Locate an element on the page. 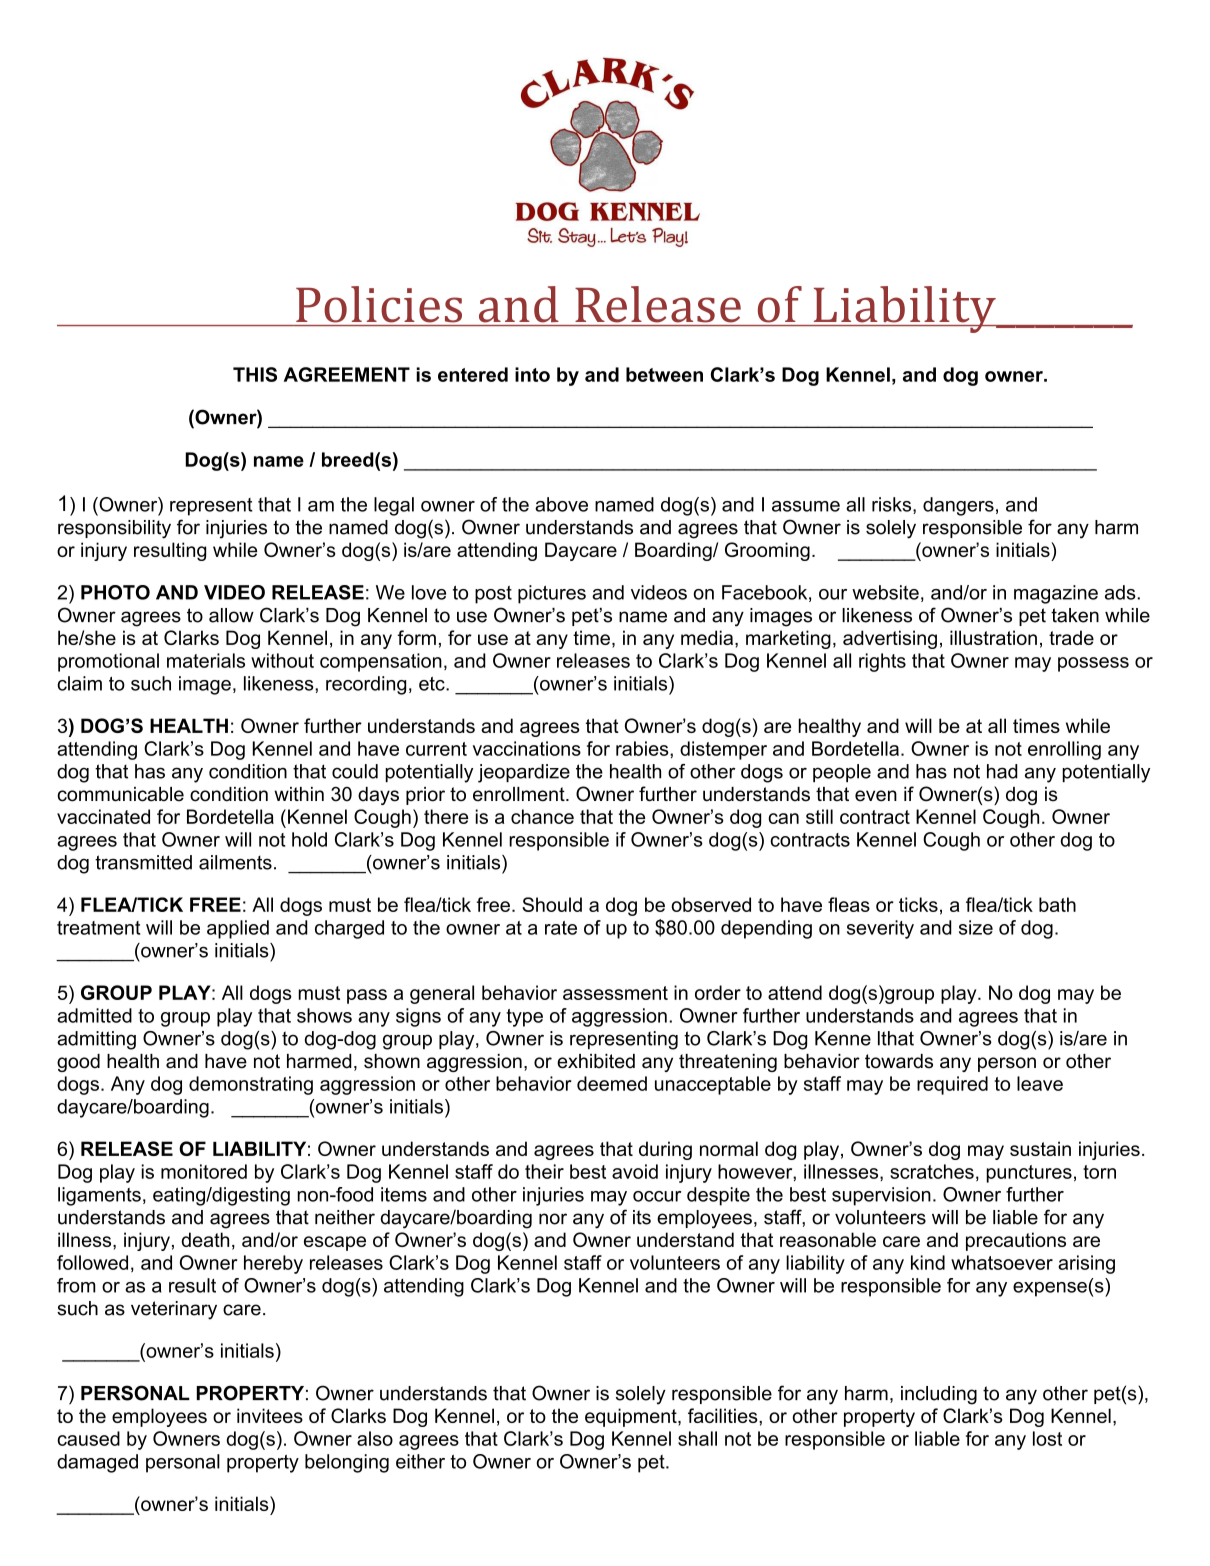  equipment is located at coordinates (632, 1417).
